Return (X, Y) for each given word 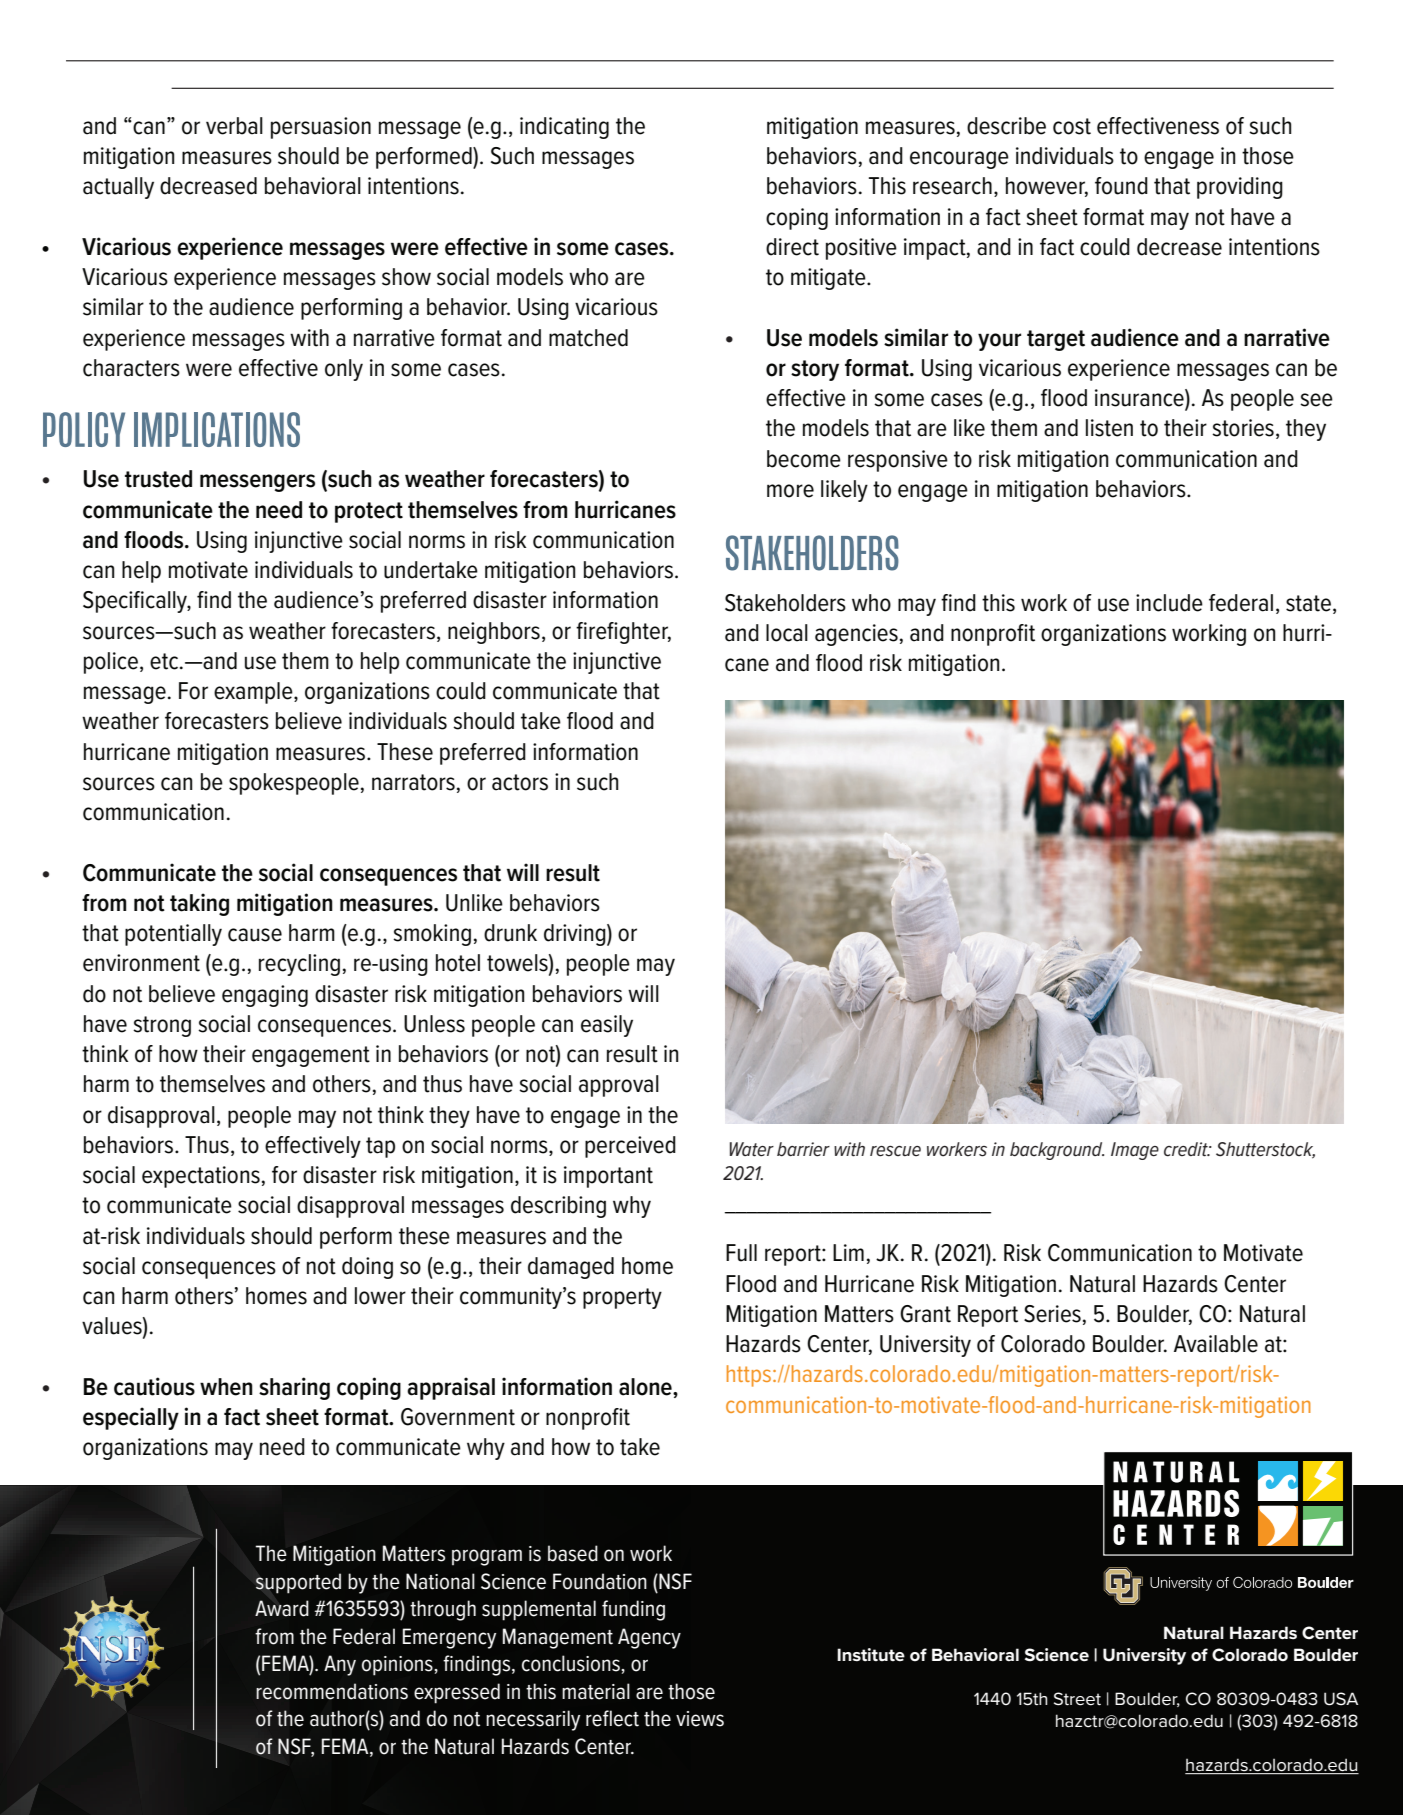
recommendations (332, 1691)
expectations (201, 1177)
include (1169, 603)
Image (1135, 1151)
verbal (234, 126)
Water (752, 1149)
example (254, 693)
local (787, 633)
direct (792, 247)
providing (1240, 188)
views (700, 1719)
